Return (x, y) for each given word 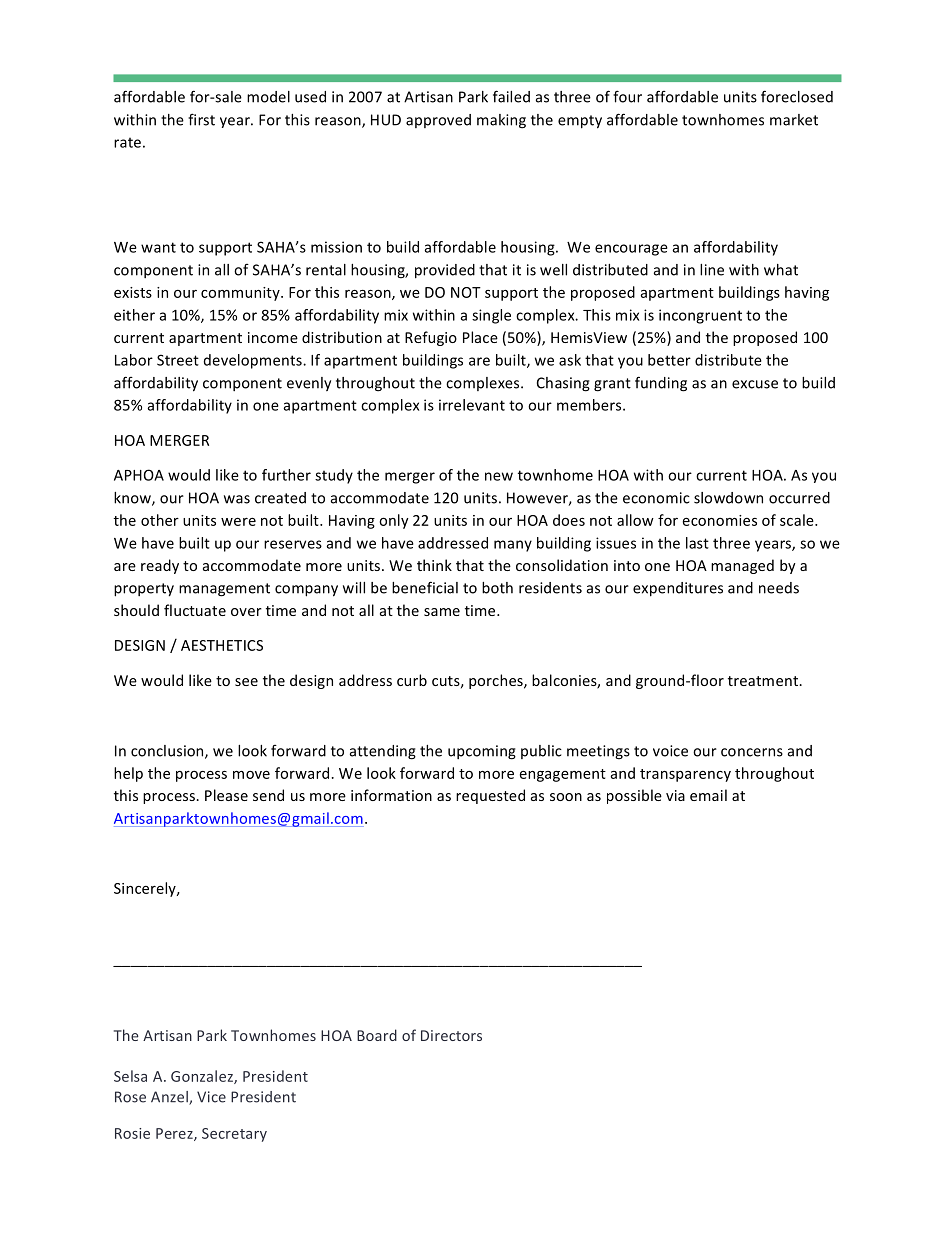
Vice (211, 1097)
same (442, 612)
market (794, 120)
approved (438, 121)
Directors (451, 1035)
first (201, 119)
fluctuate (195, 610)
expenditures (678, 589)
